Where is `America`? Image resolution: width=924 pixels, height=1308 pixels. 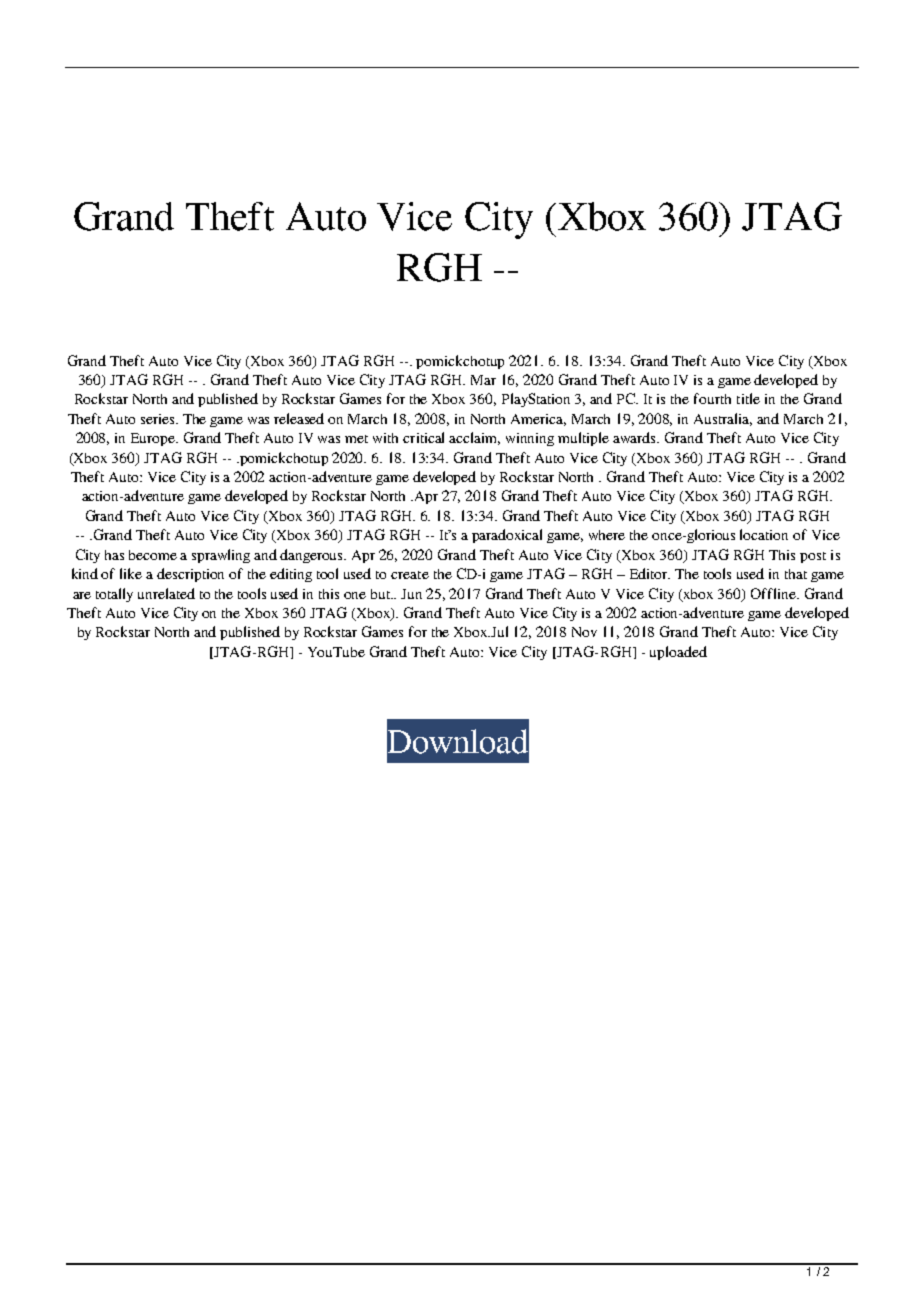
America is located at coordinates (538, 420).
